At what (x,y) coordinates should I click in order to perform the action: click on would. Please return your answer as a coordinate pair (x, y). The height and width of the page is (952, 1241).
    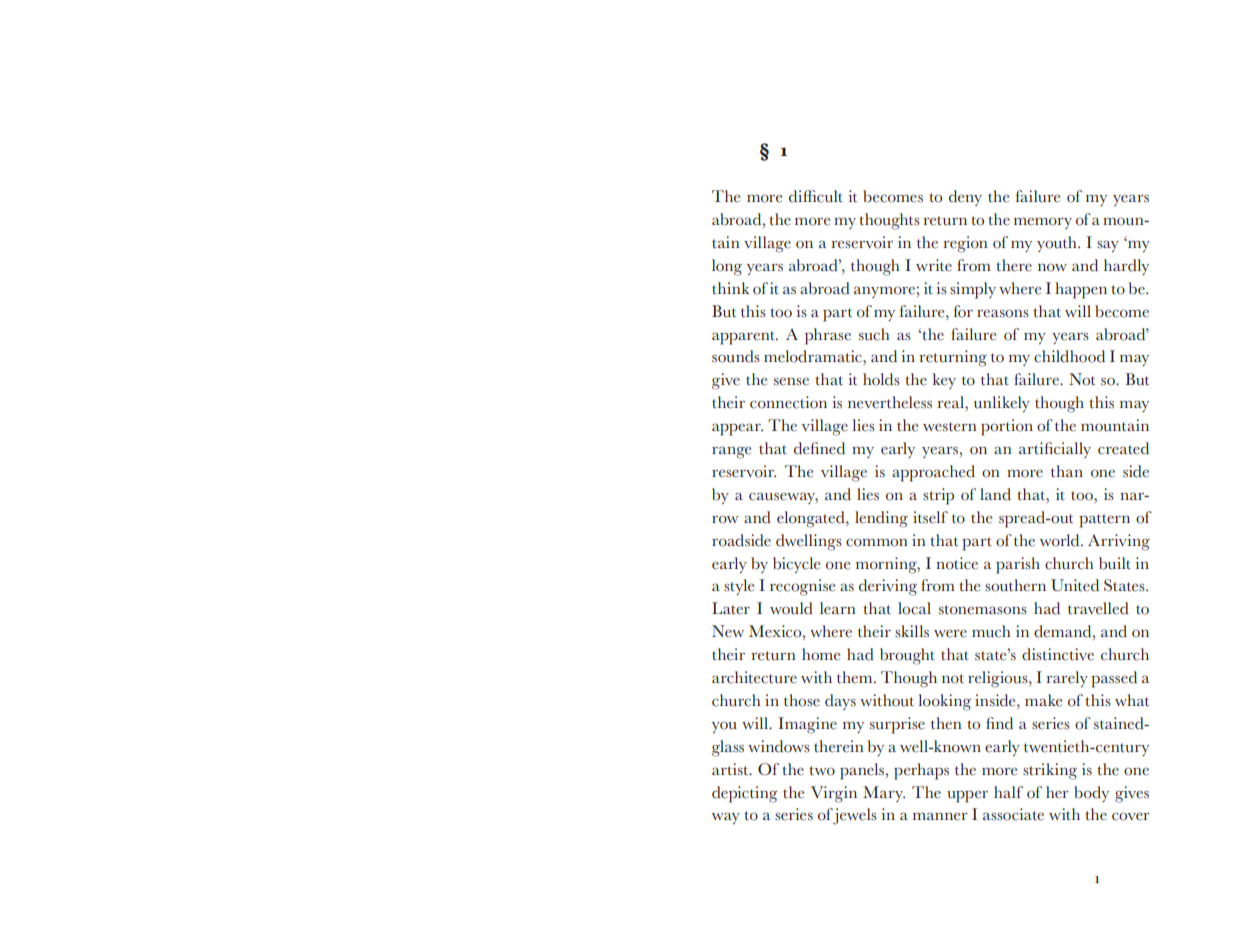
    Looking at the image, I should click on (791, 608).
